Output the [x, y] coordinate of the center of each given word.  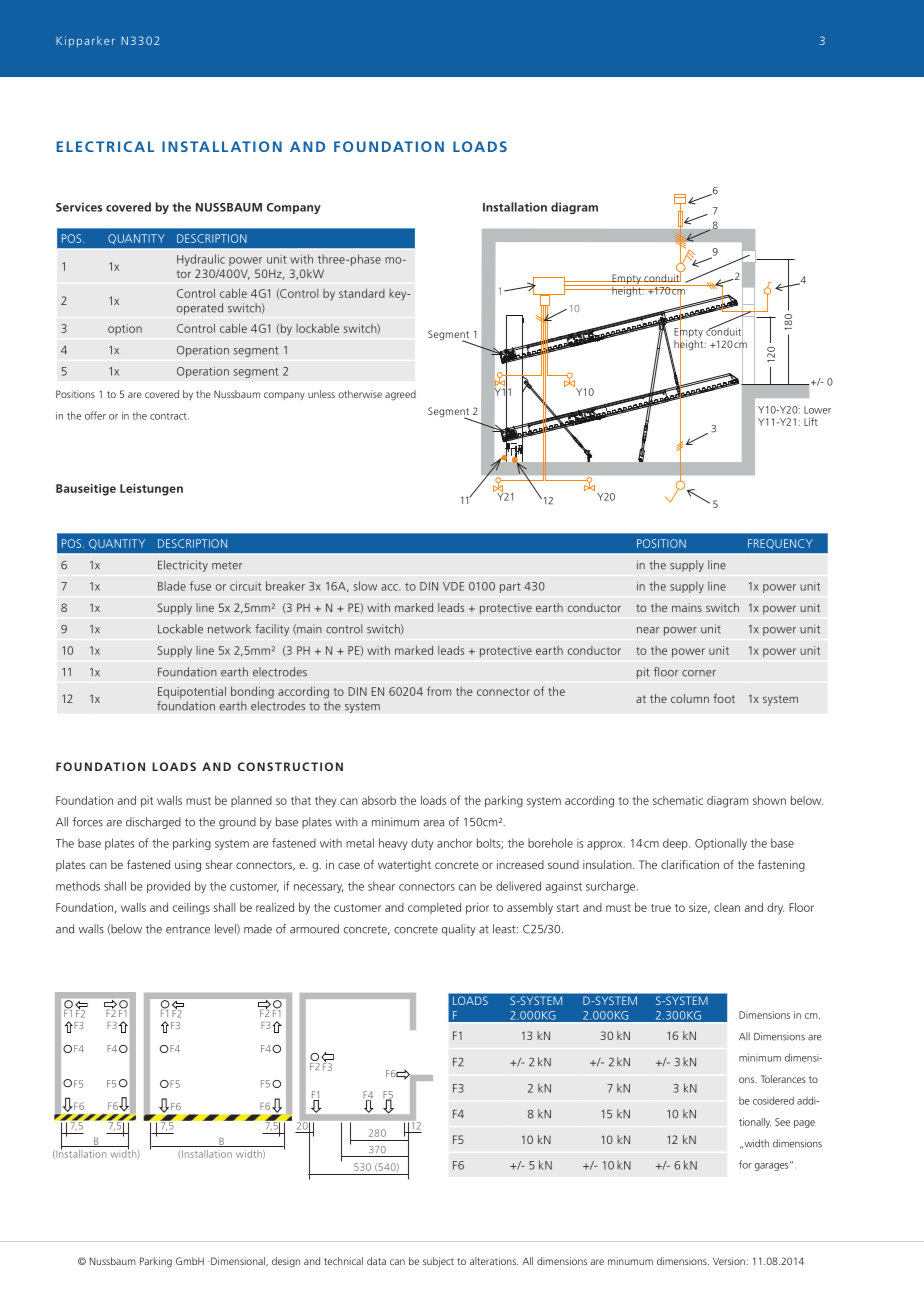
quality [459, 930]
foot [724, 698]
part [510, 588]
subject [438, 1262]
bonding [252, 692]
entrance [188, 929]
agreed [400, 395]
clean [727, 907]
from [439, 691]
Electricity [183, 566]
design [286, 1262]
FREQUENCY [780, 544]
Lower [817, 410]
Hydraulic [201, 260]
